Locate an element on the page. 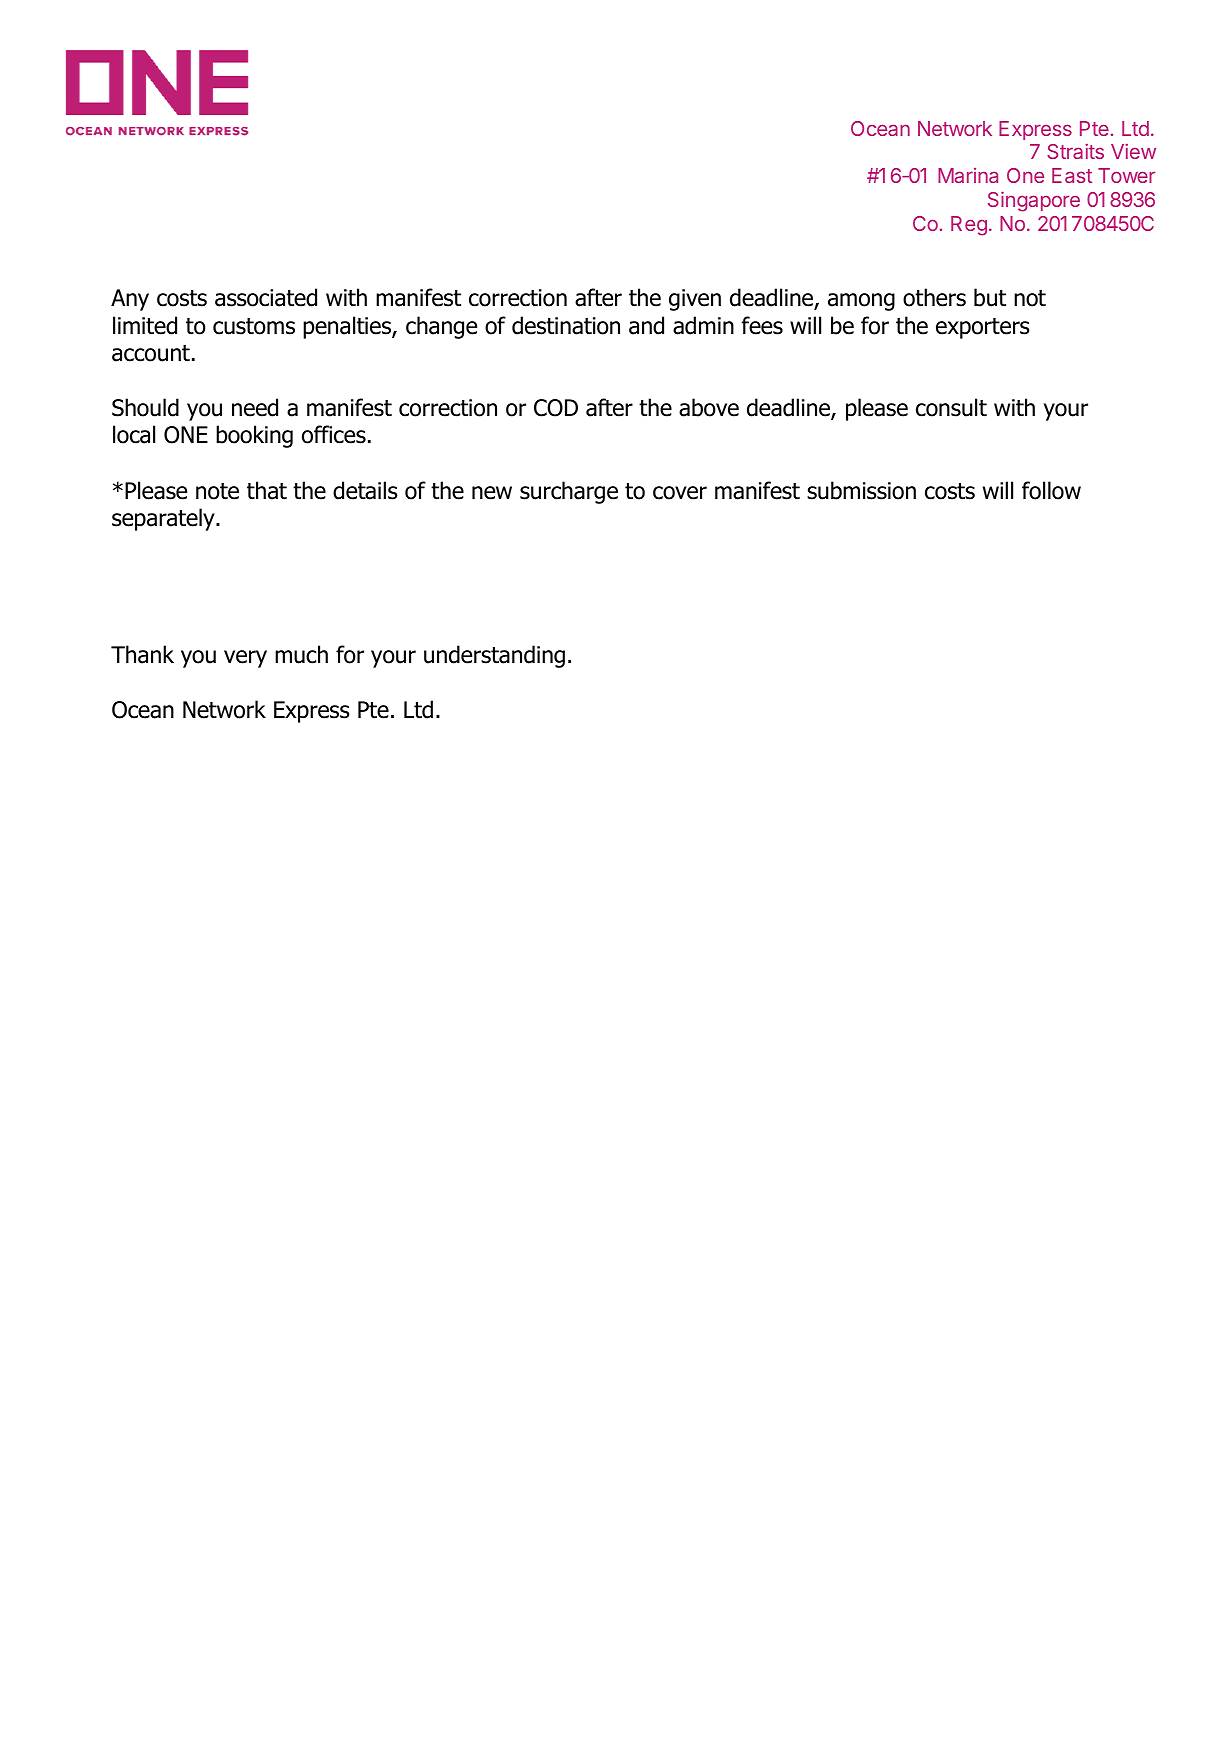  that is located at coordinates (267, 490).
